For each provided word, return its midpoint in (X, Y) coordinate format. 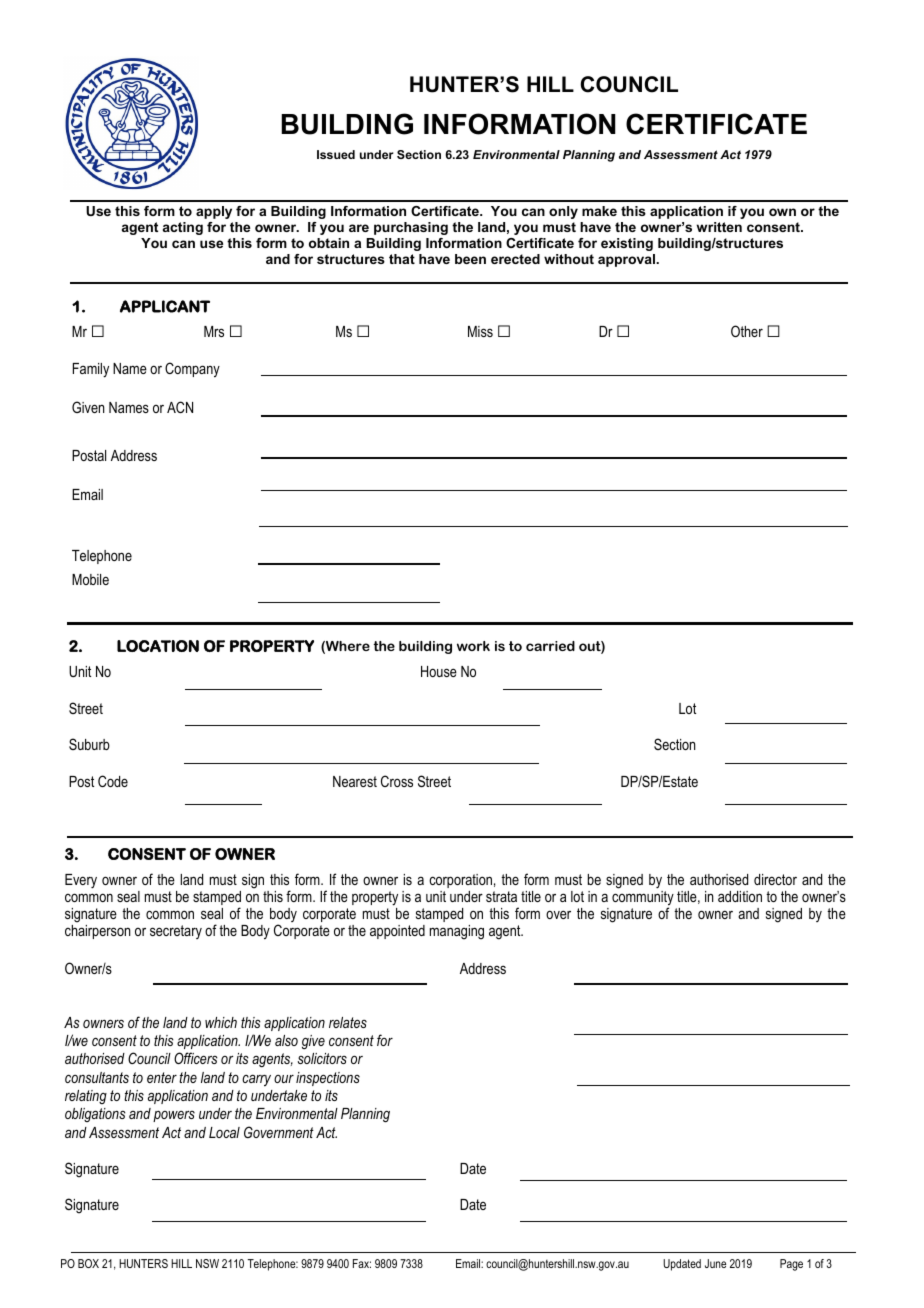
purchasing (411, 228)
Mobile (90, 579)
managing (457, 932)
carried (550, 646)
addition (740, 896)
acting (183, 228)
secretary (176, 932)
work (473, 646)
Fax (362, 1263)
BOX (88, 1263)
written (719, 227)
